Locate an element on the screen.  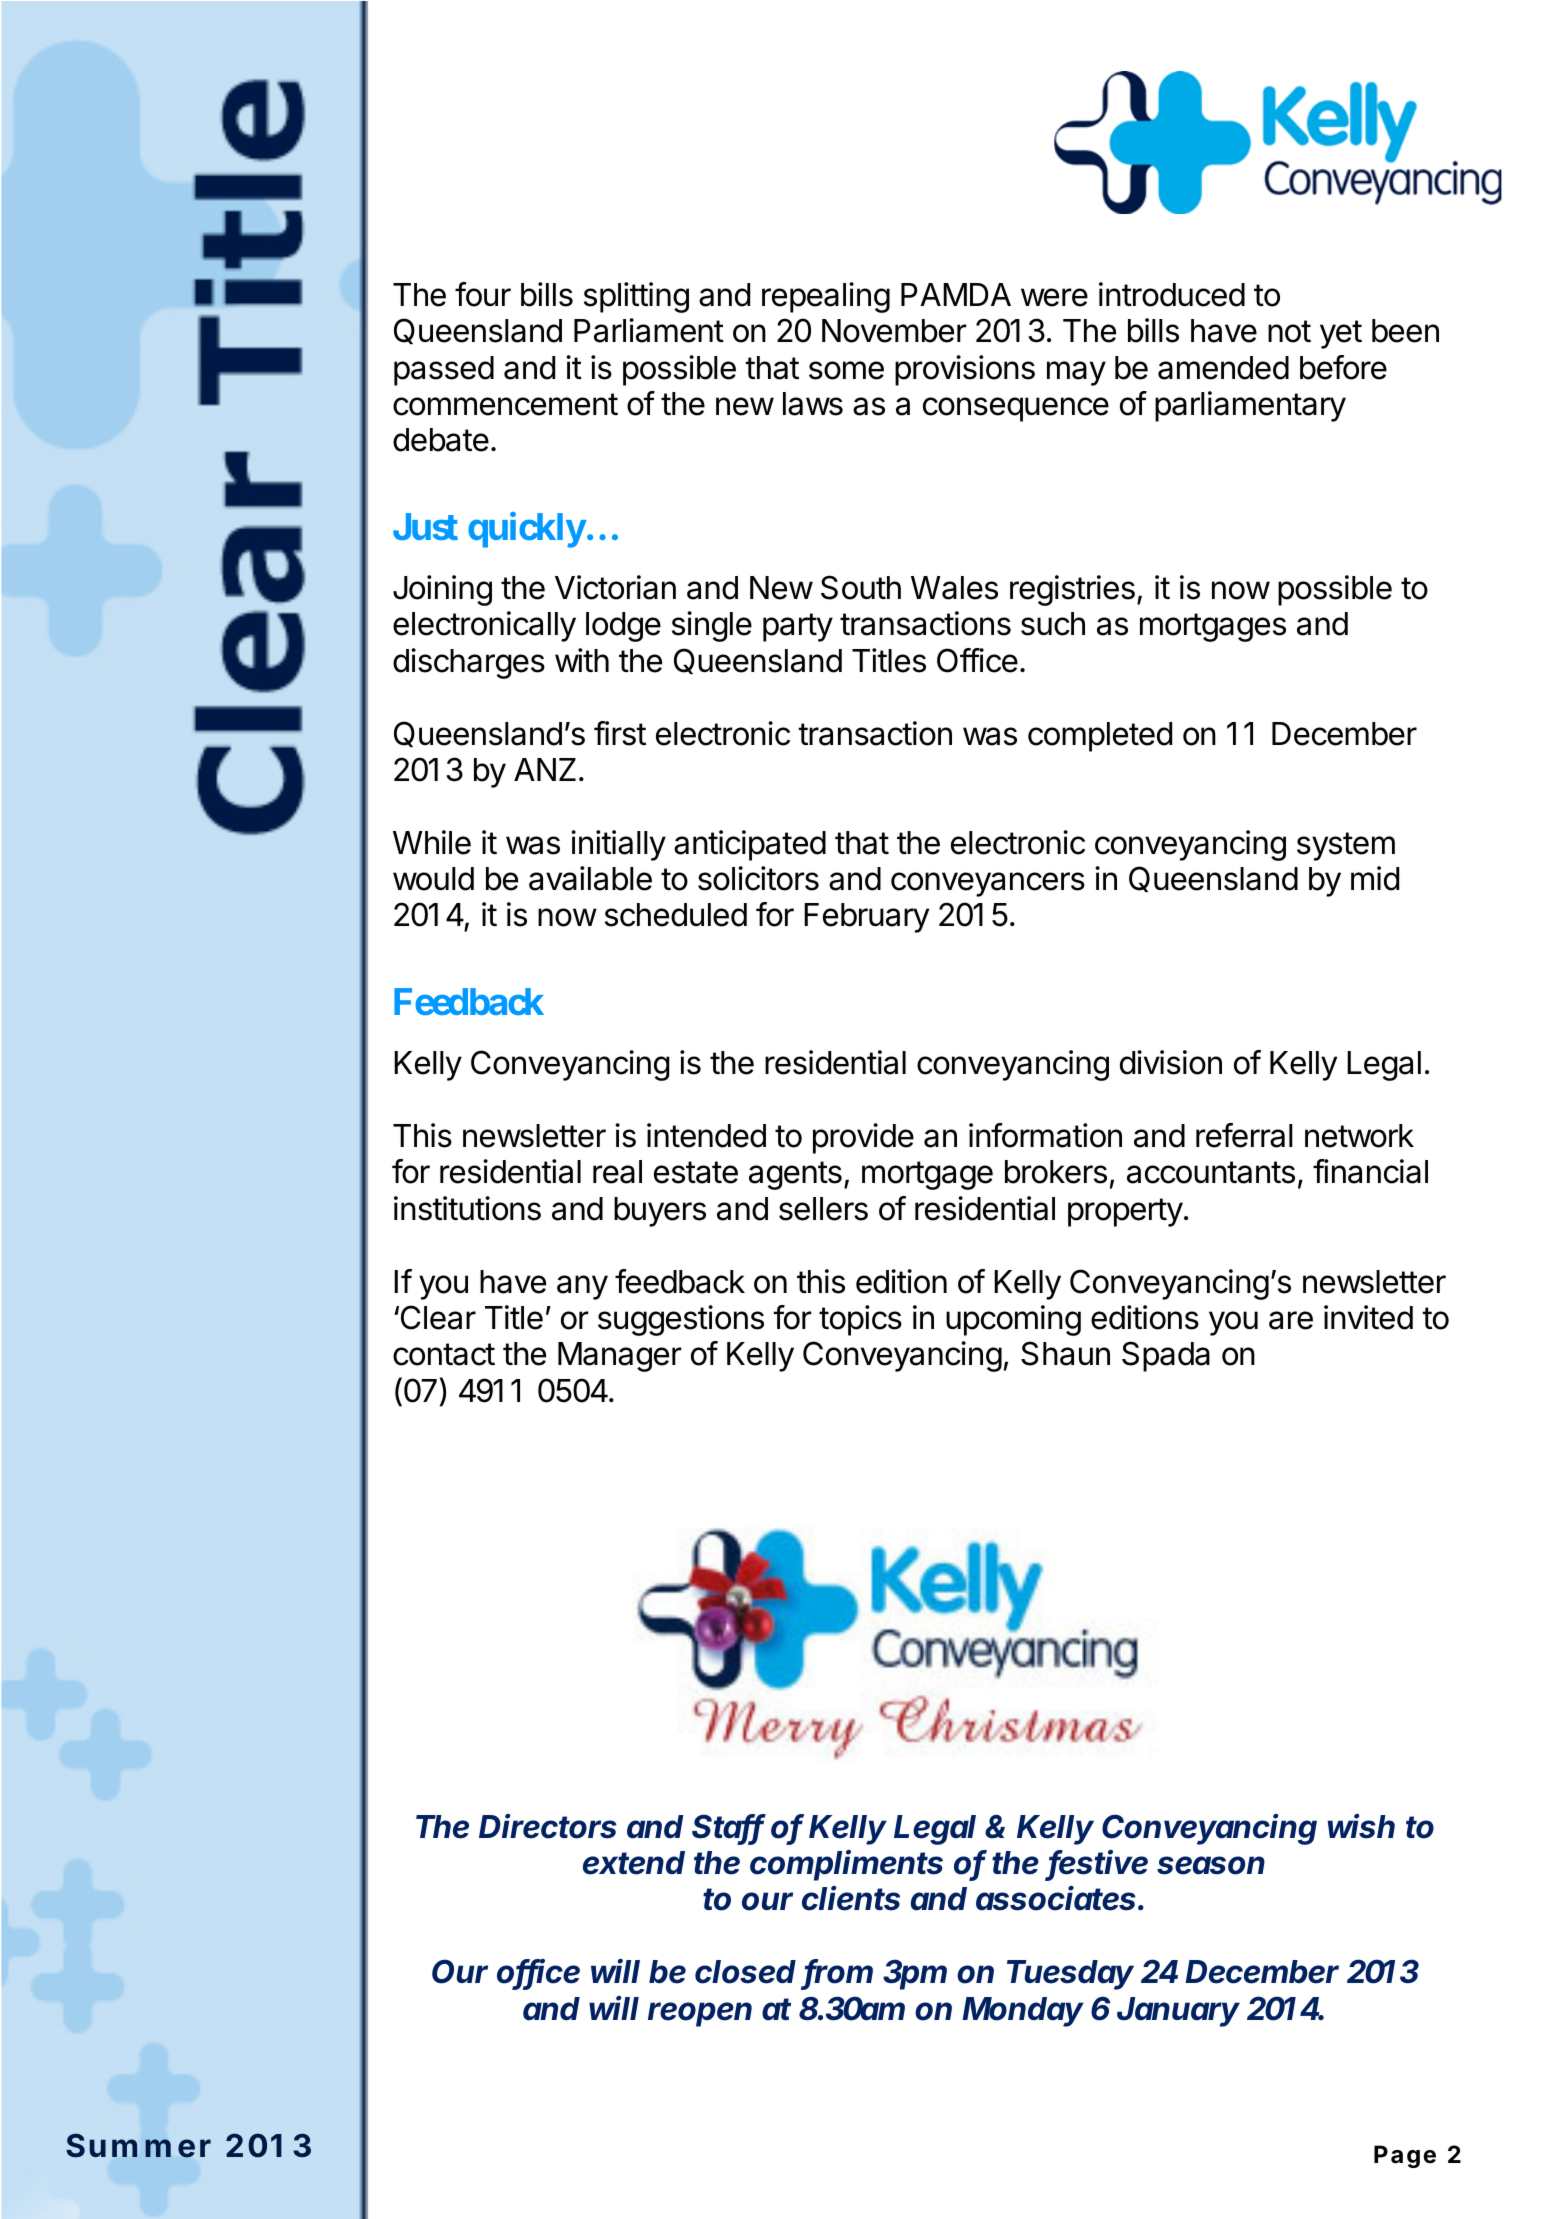
reopen is located at coordinates (700, 2014).
